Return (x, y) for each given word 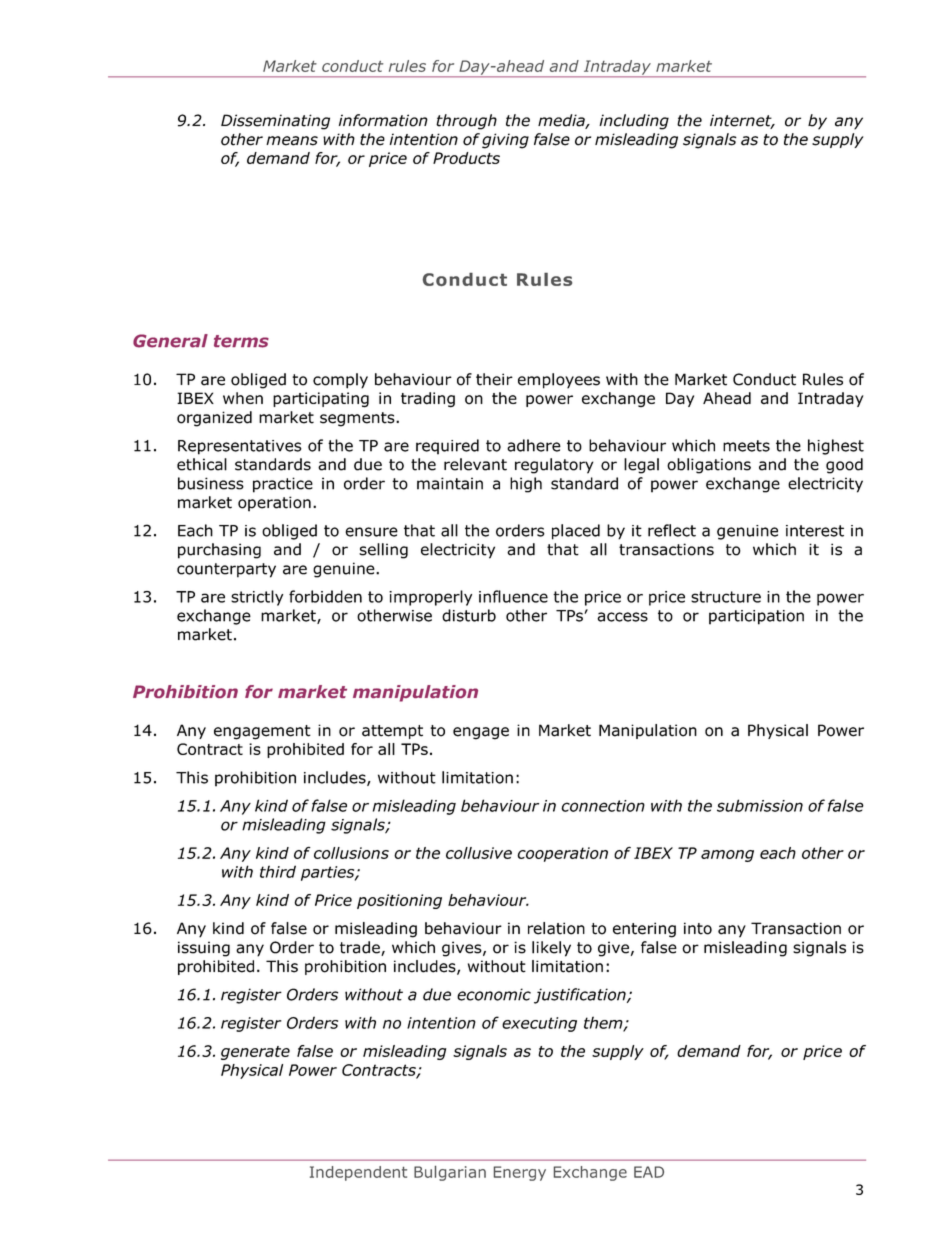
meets (746, 446)
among (727, 856)
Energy (520, 1173)
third (278, 871)
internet (742, 121)
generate (255, 1053)
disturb (469, 615)
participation (756, 617)
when (243, 398)
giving (505, 141)
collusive (479, 853)
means (292, 141)
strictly (257, 598)
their (494, 379)
